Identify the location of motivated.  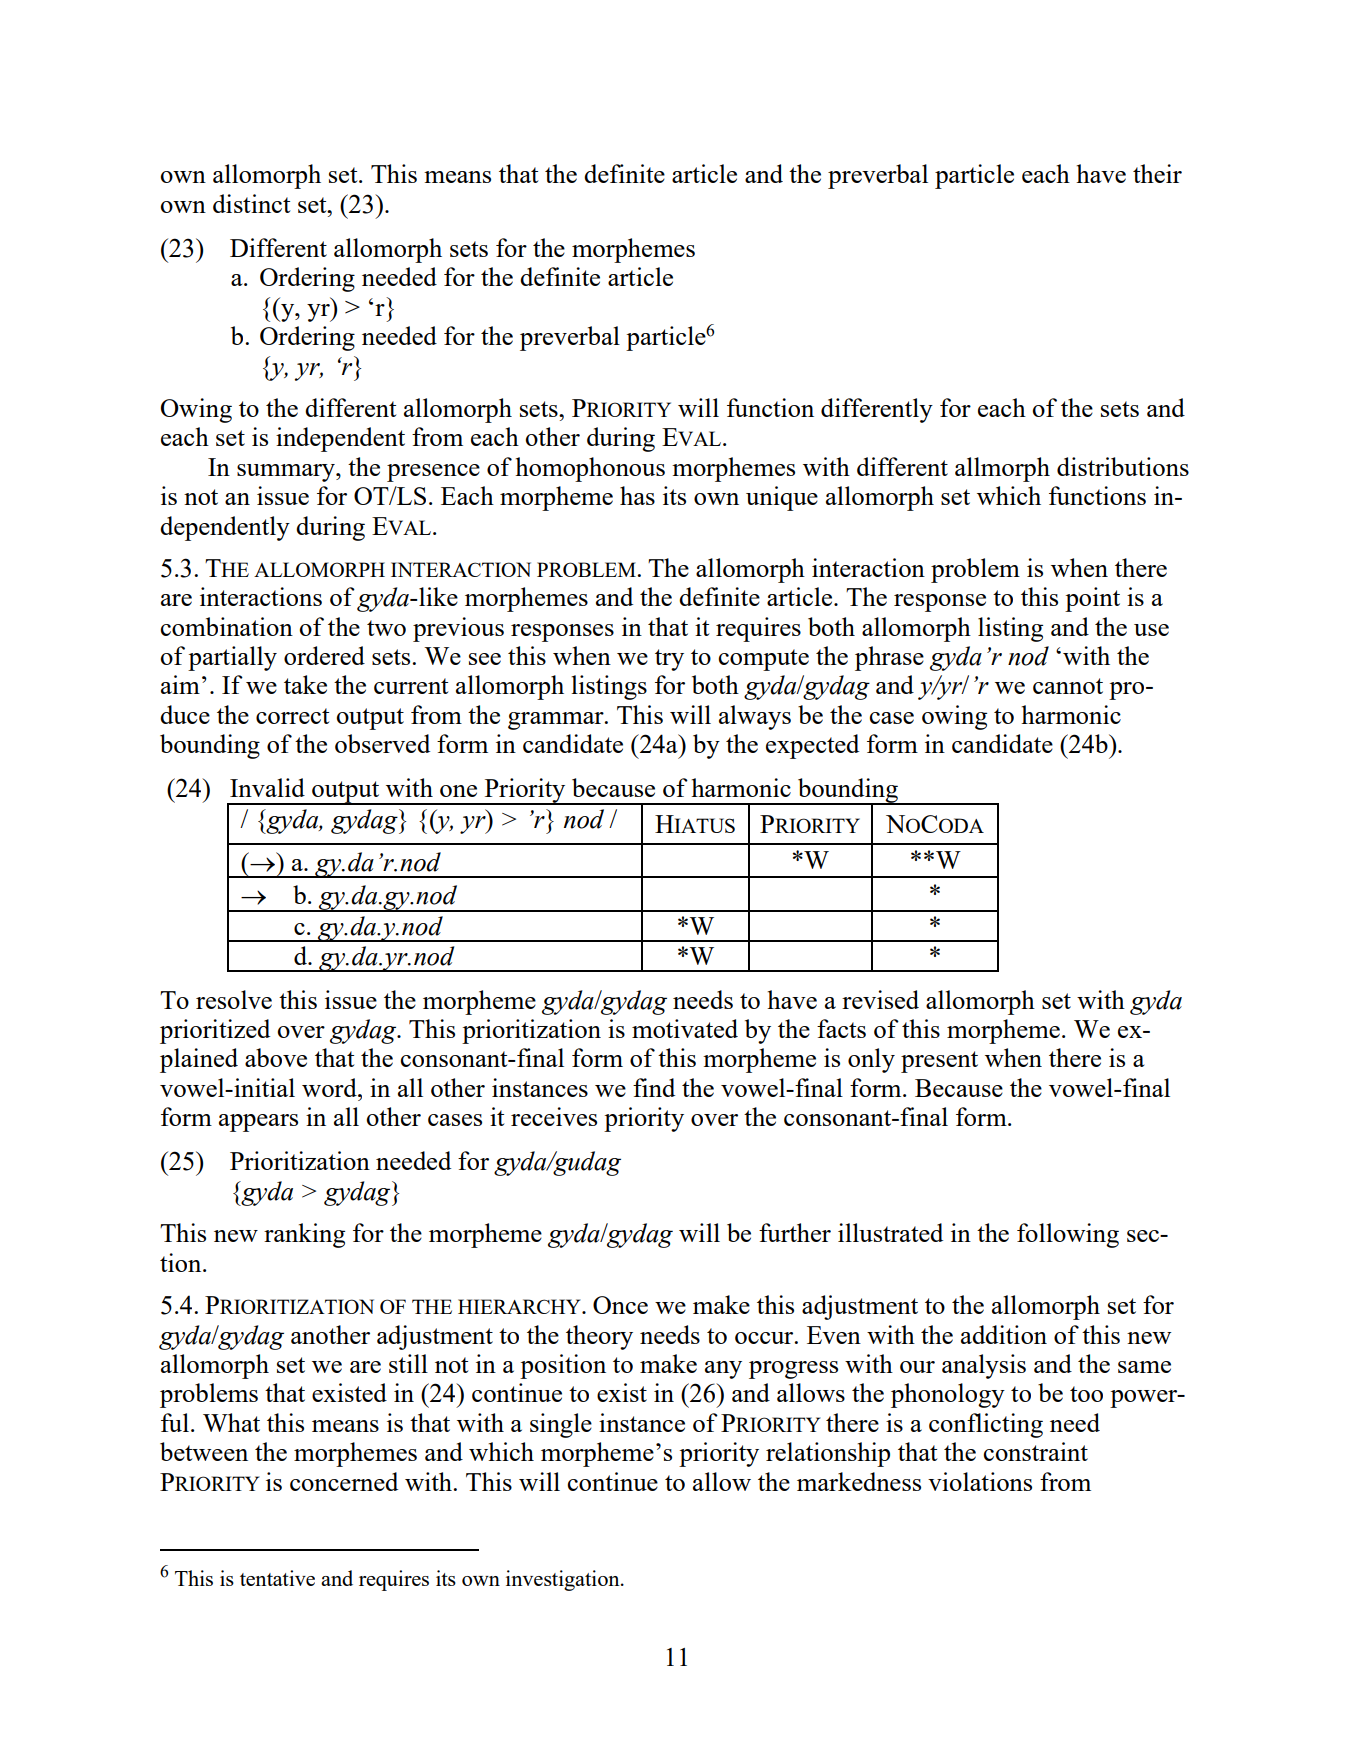
(685, 1028).
